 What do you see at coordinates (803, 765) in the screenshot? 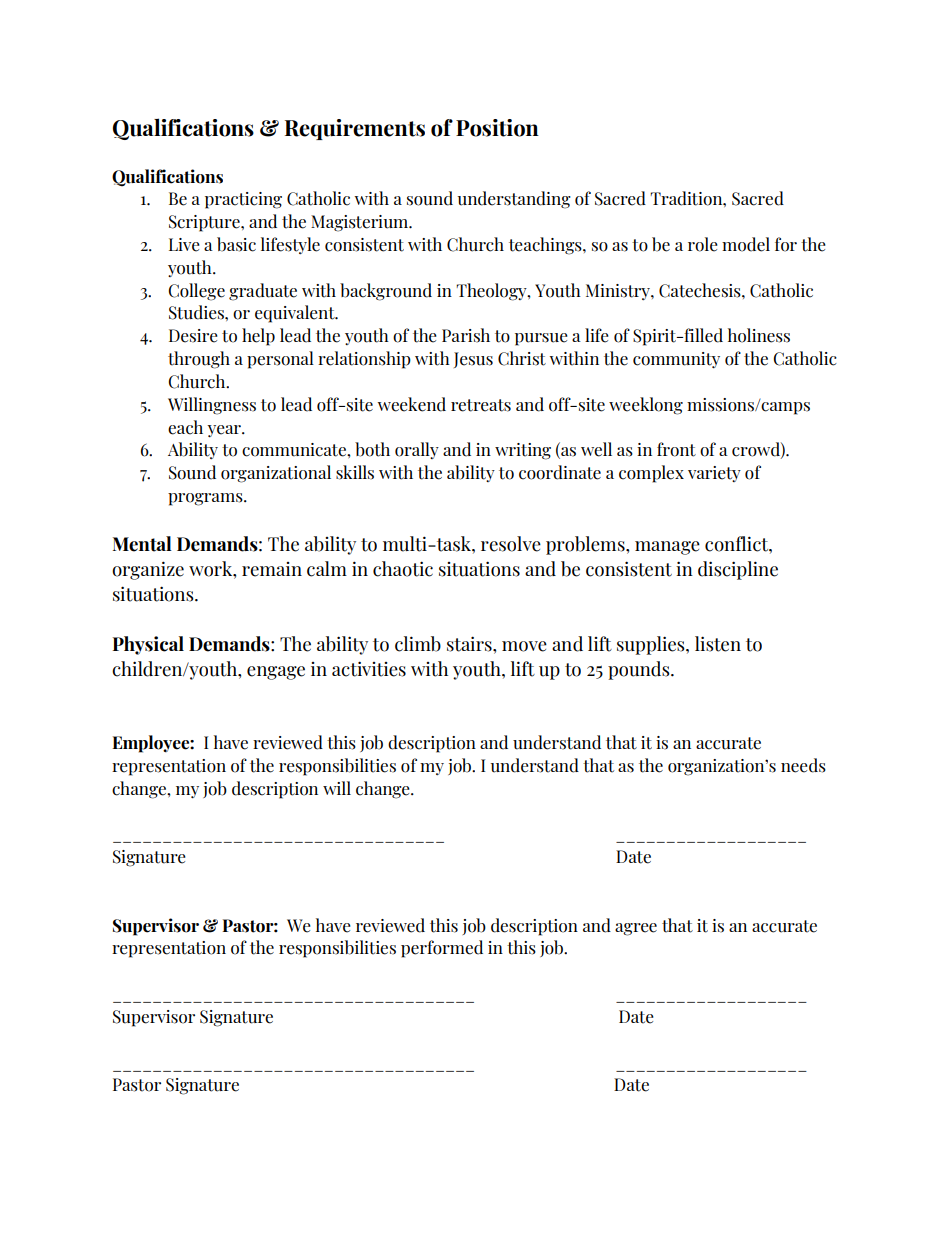
I see `needs` at bounding box center [803, 765].
